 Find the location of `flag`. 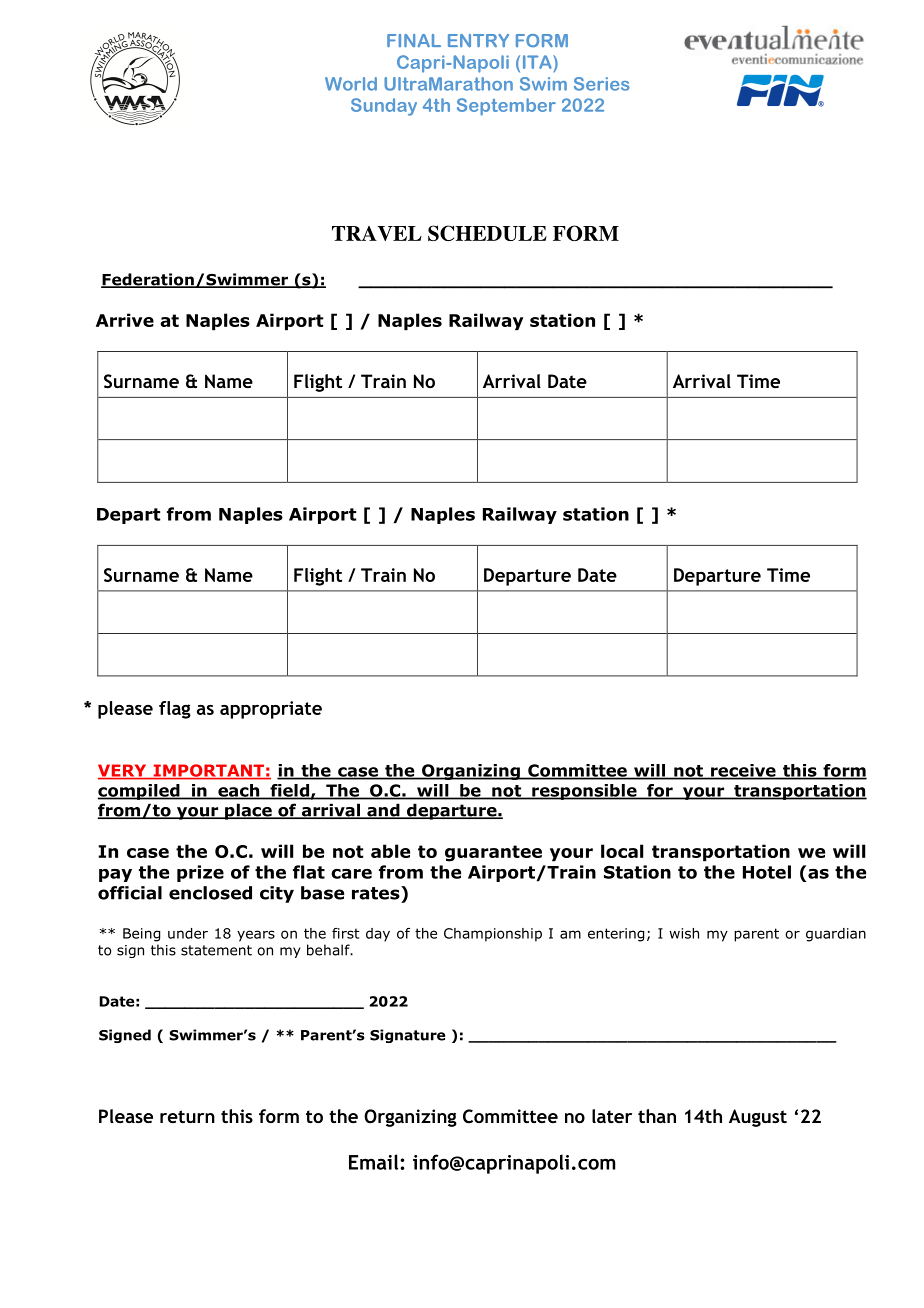

flag is located at coordinates (175, 710).
